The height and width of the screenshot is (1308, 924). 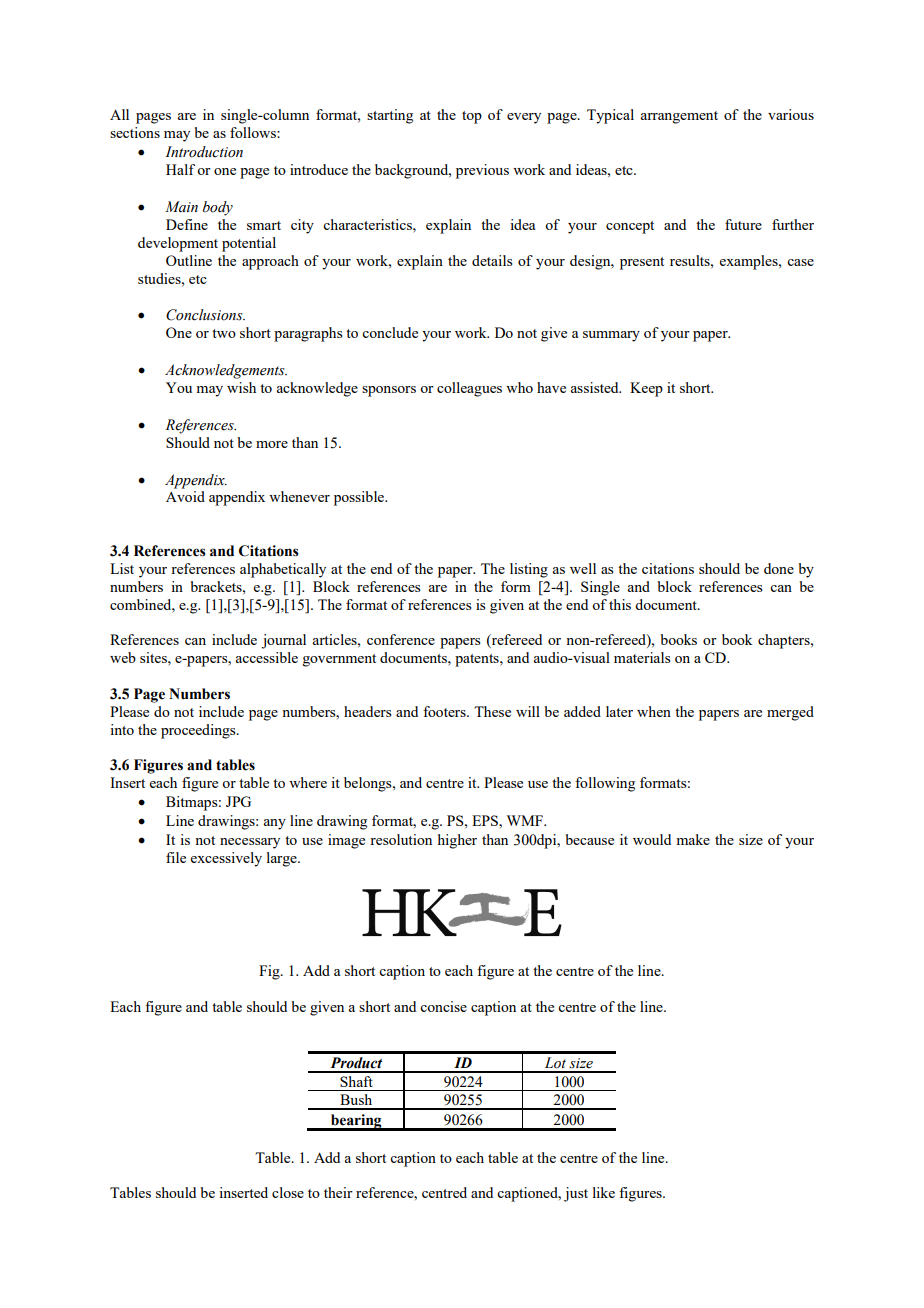 What do you see at coordinates (288, 1192) in the screenshot?
I see `close` at bounding box center [288, 1192].
